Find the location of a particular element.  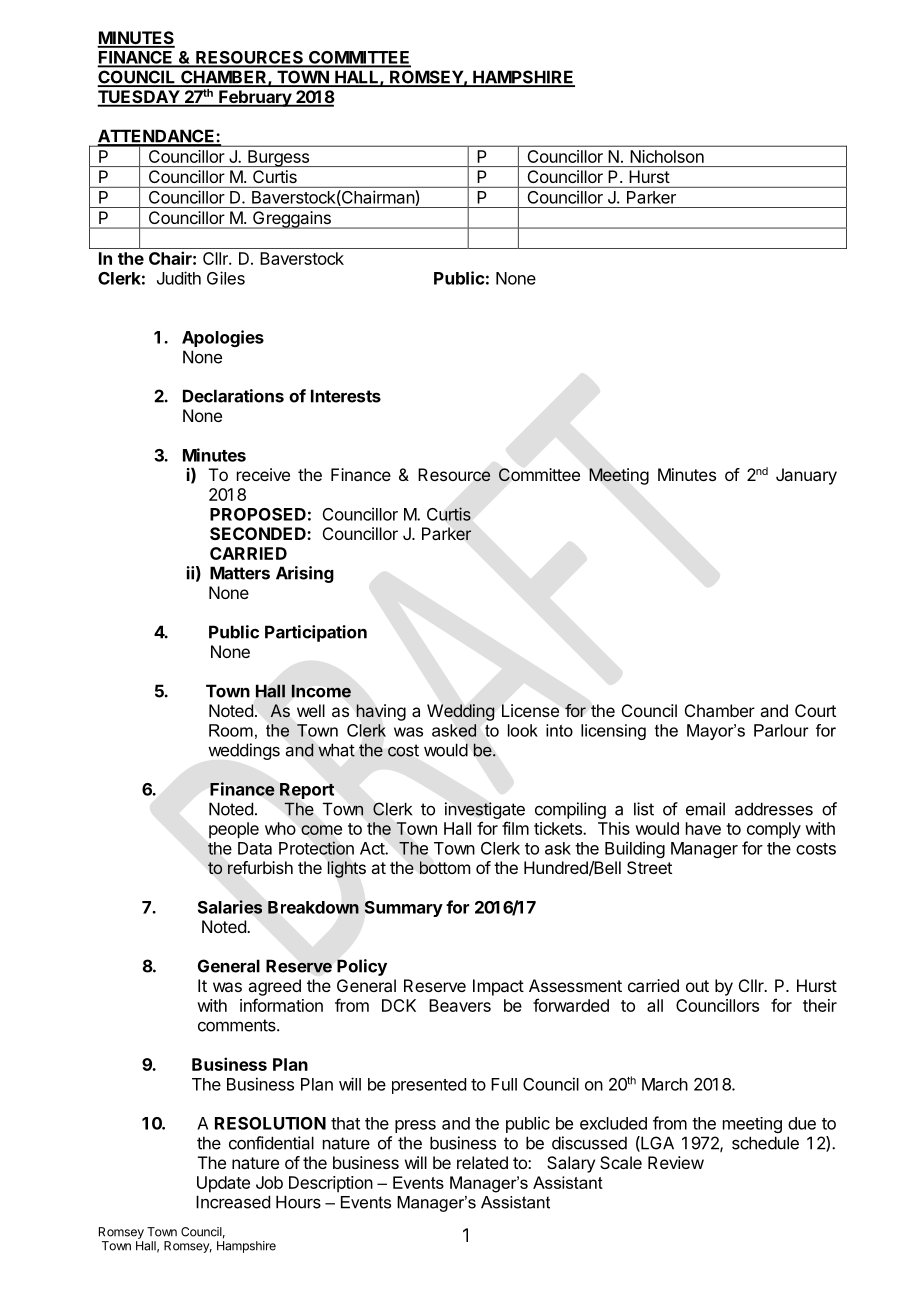

February is located at coordinates (255, 98).
